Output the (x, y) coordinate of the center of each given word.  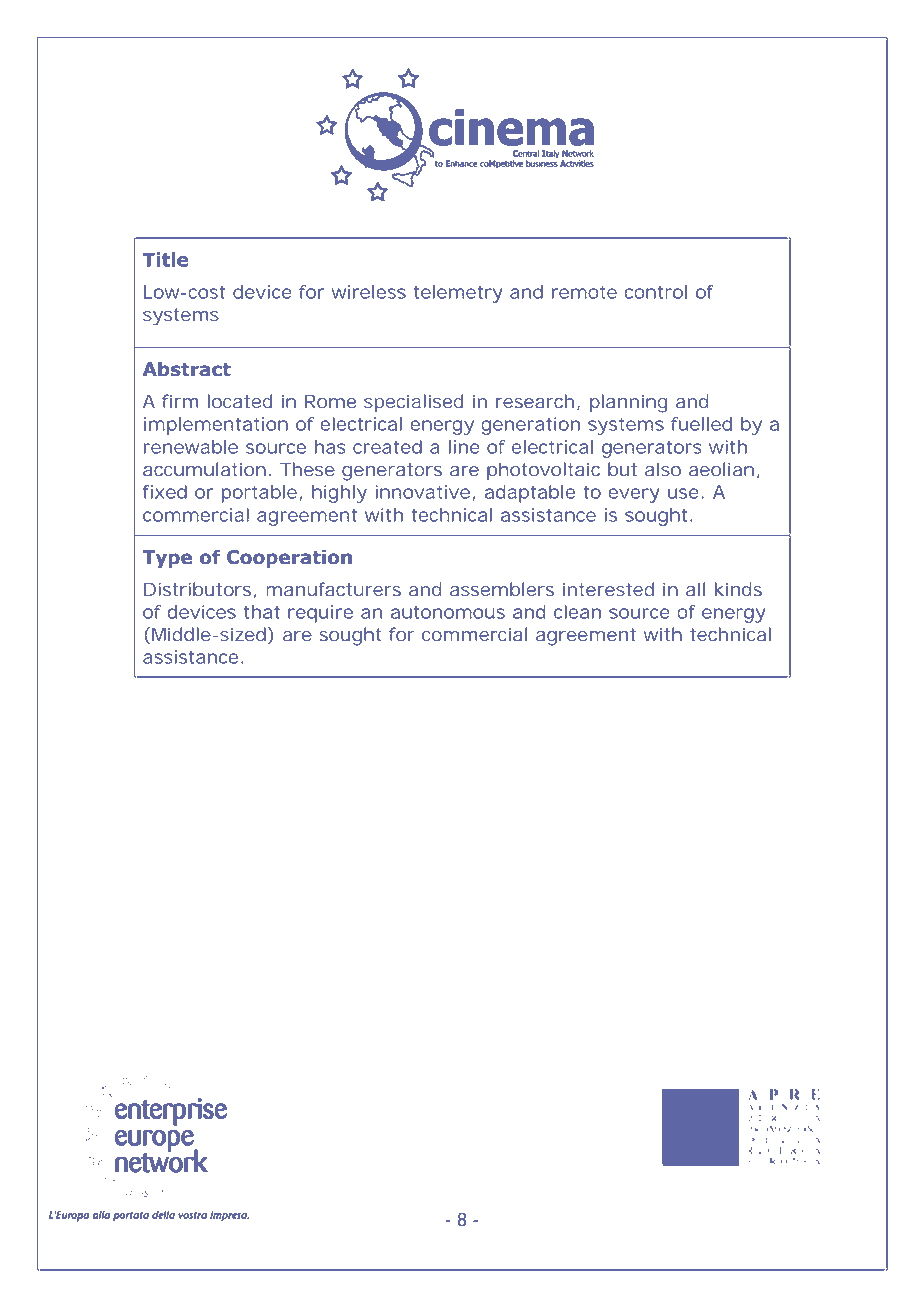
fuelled (701, 424)
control (656, 292)
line (464, 447)
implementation (216, 426)
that (262, 612)
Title (165, 259)
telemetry (458, 294)
